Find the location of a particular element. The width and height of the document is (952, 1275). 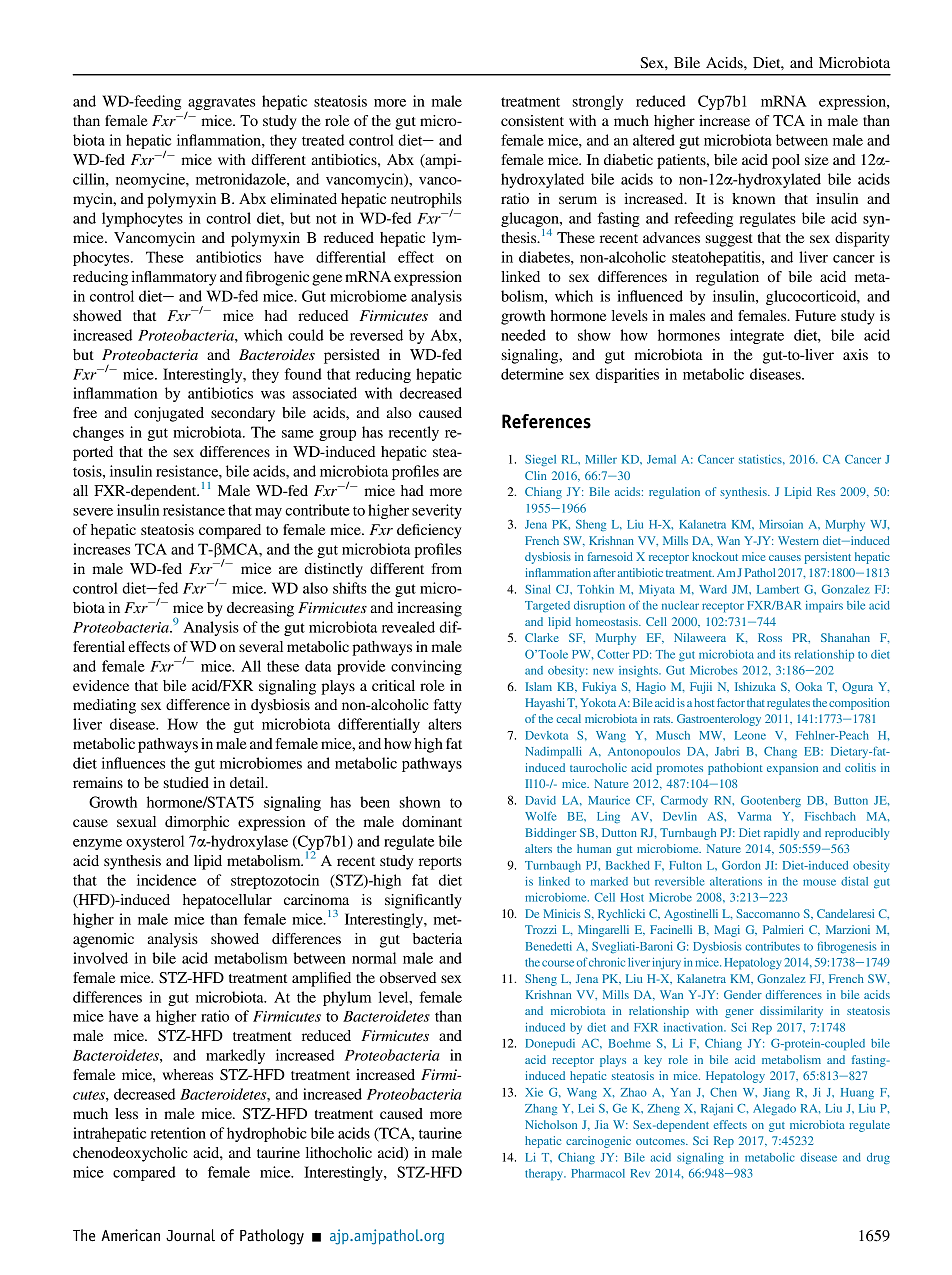

its is located at coordinates (785, 654).
